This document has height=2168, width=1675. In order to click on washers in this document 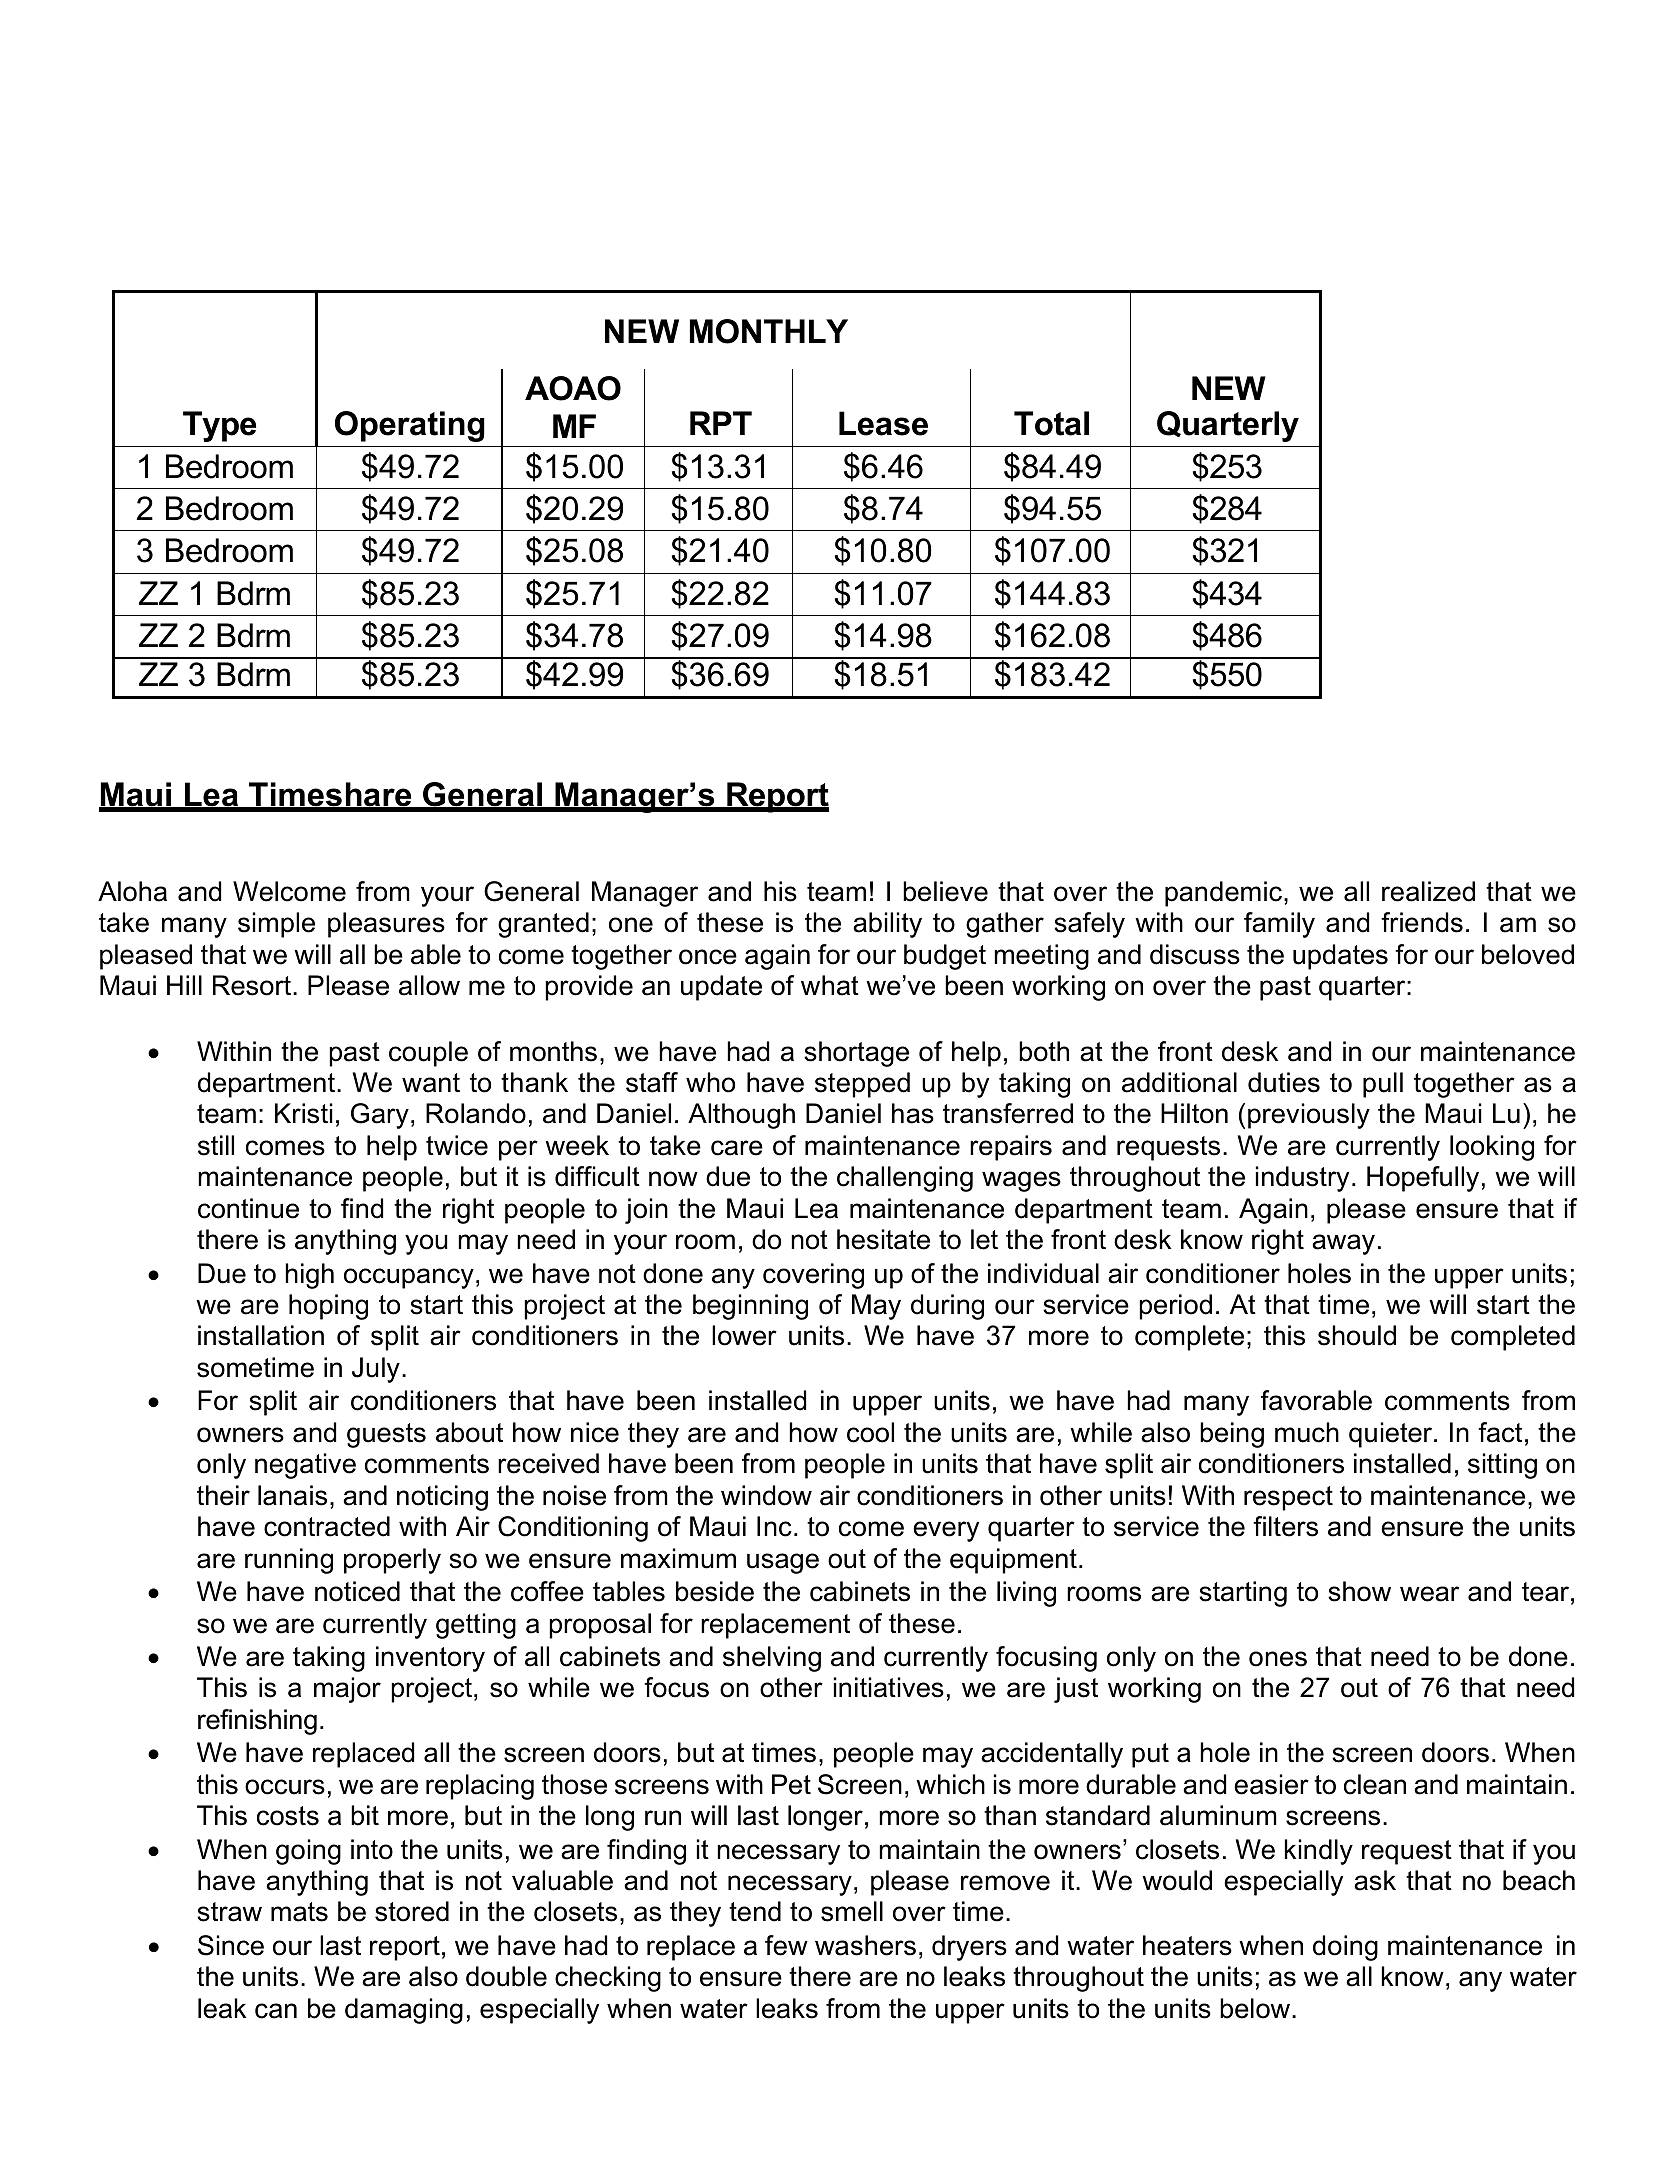, I will do `click(865, 1945)`.
